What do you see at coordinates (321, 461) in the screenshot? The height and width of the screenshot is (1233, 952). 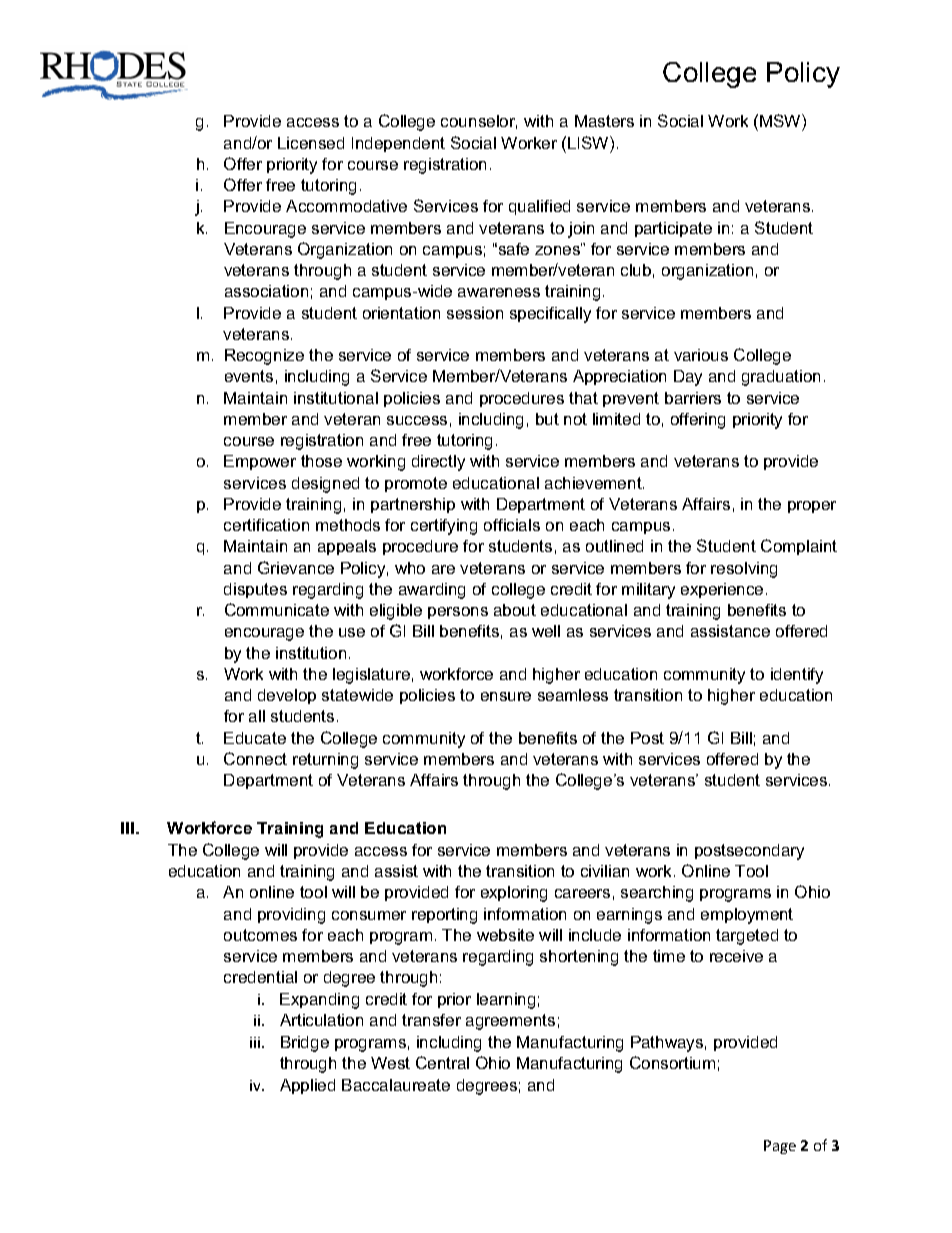 I see `those` at bounding box center [321, 461].
